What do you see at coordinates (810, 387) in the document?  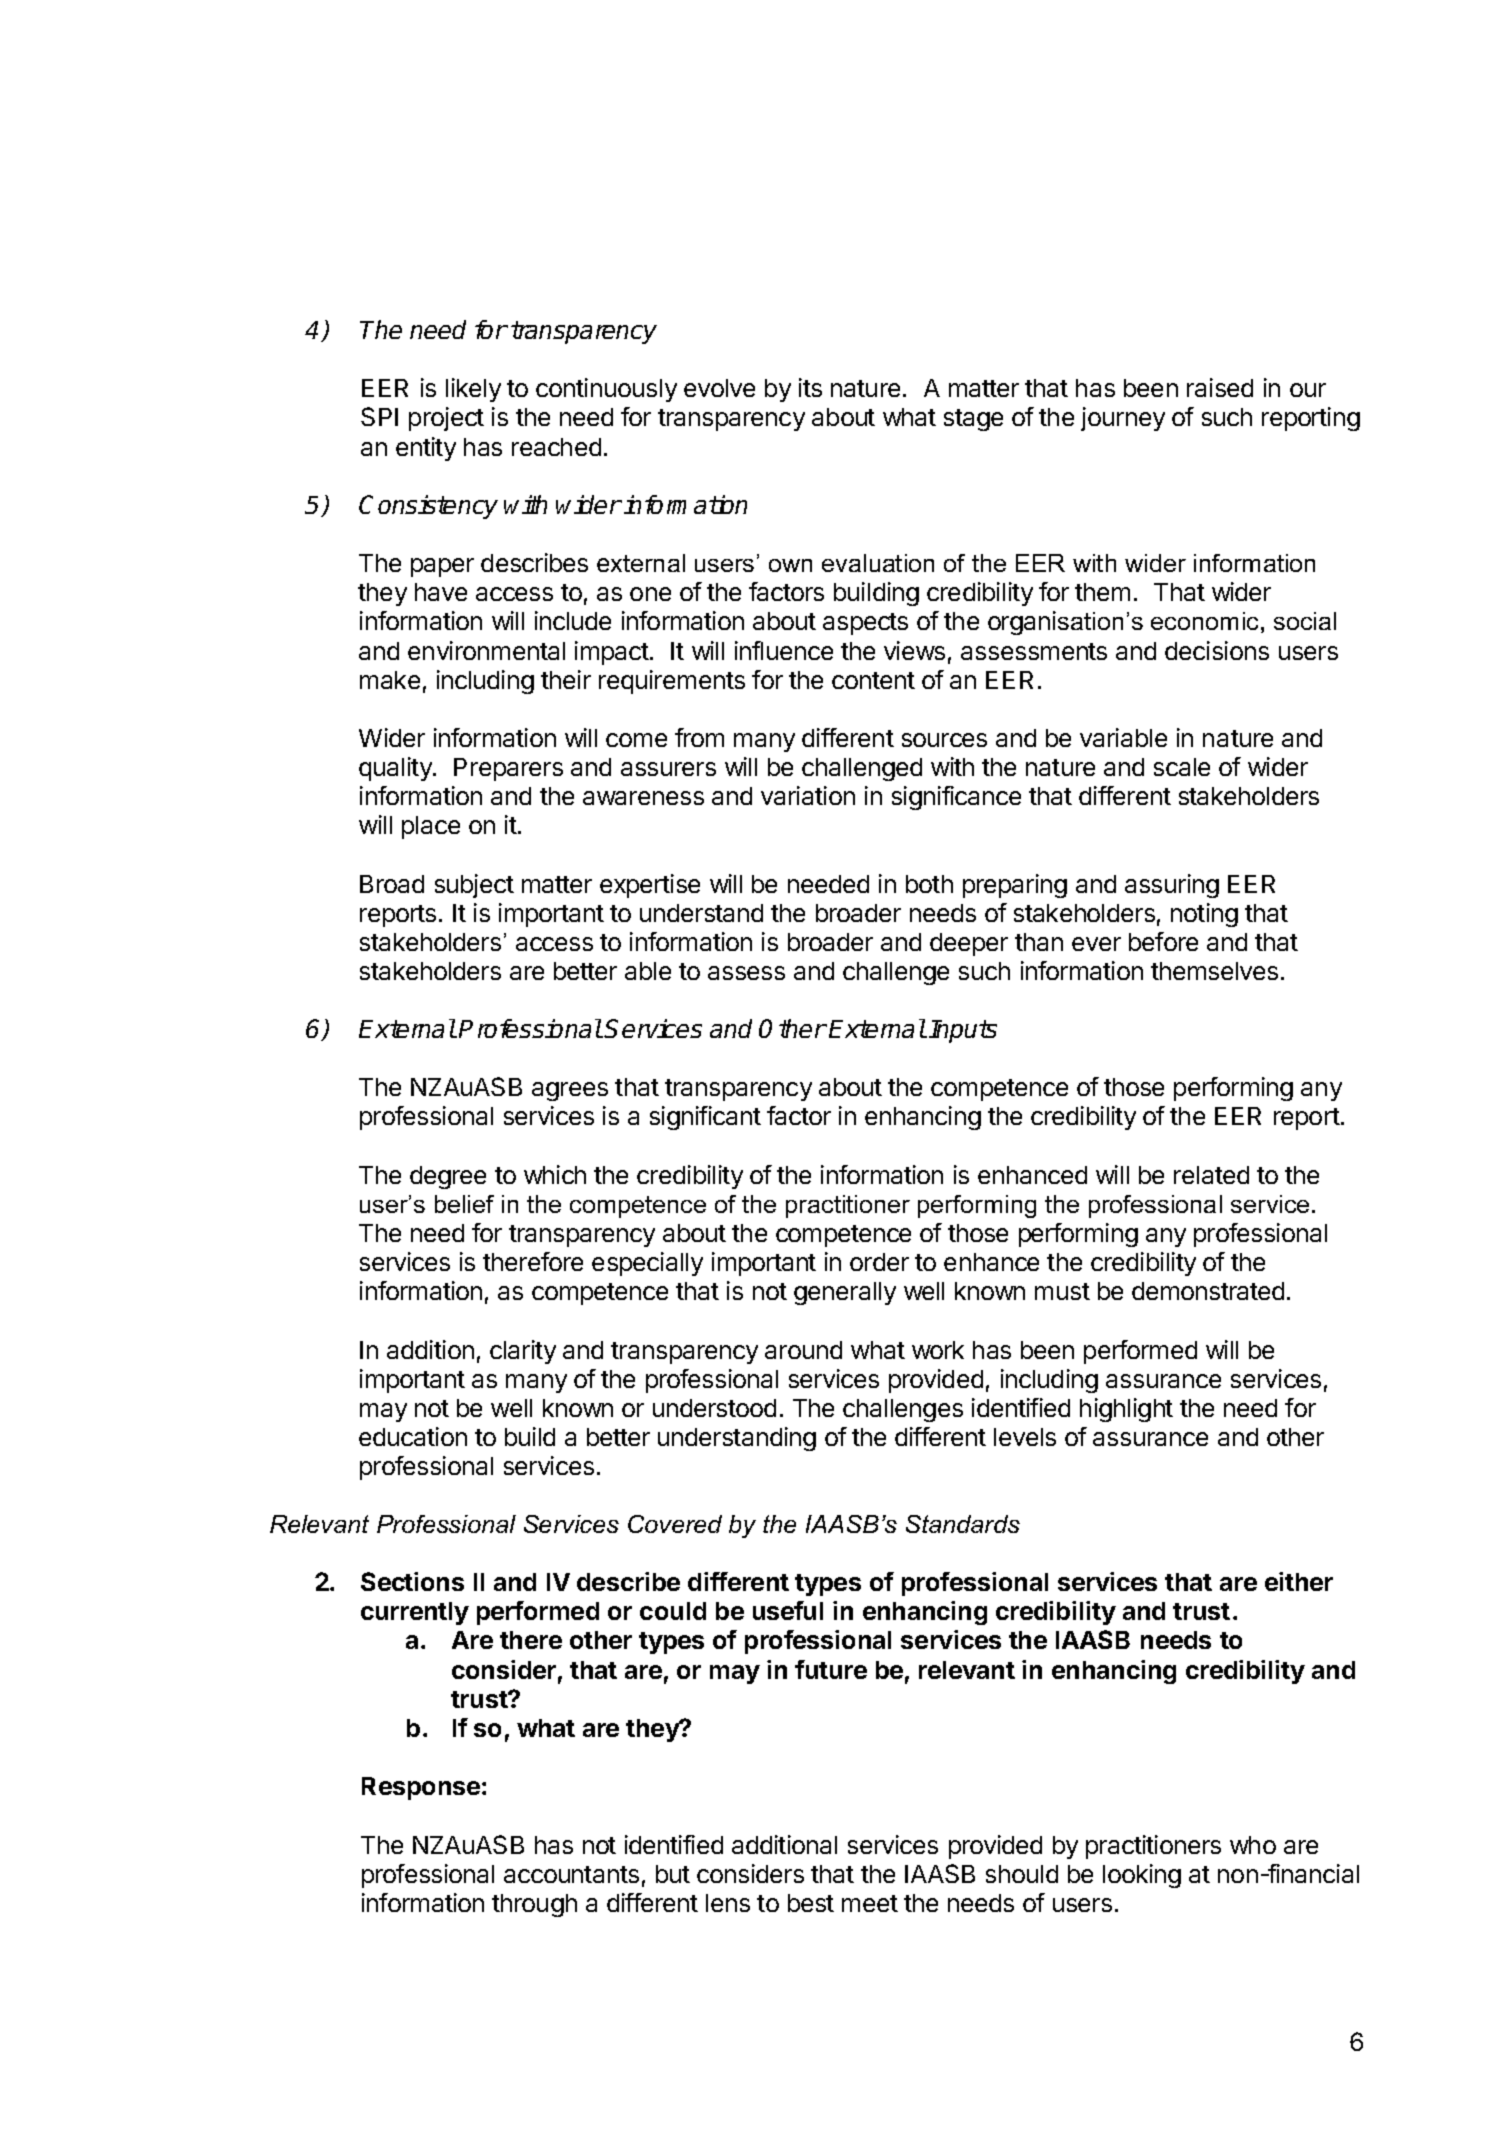 I see `its` at bounding box center [810, 387].
